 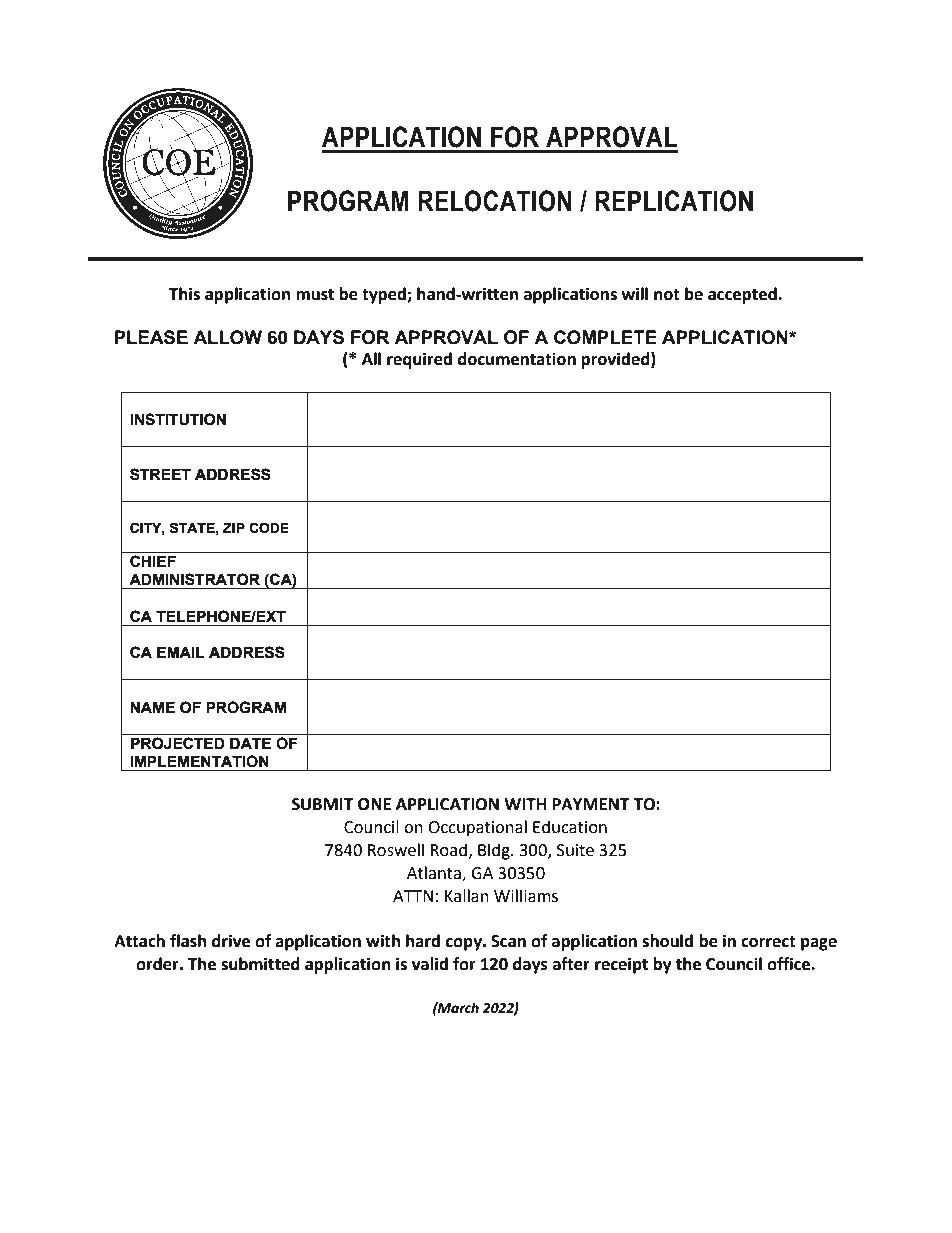 I want to click on Scan, so click(x=508, y=941).
